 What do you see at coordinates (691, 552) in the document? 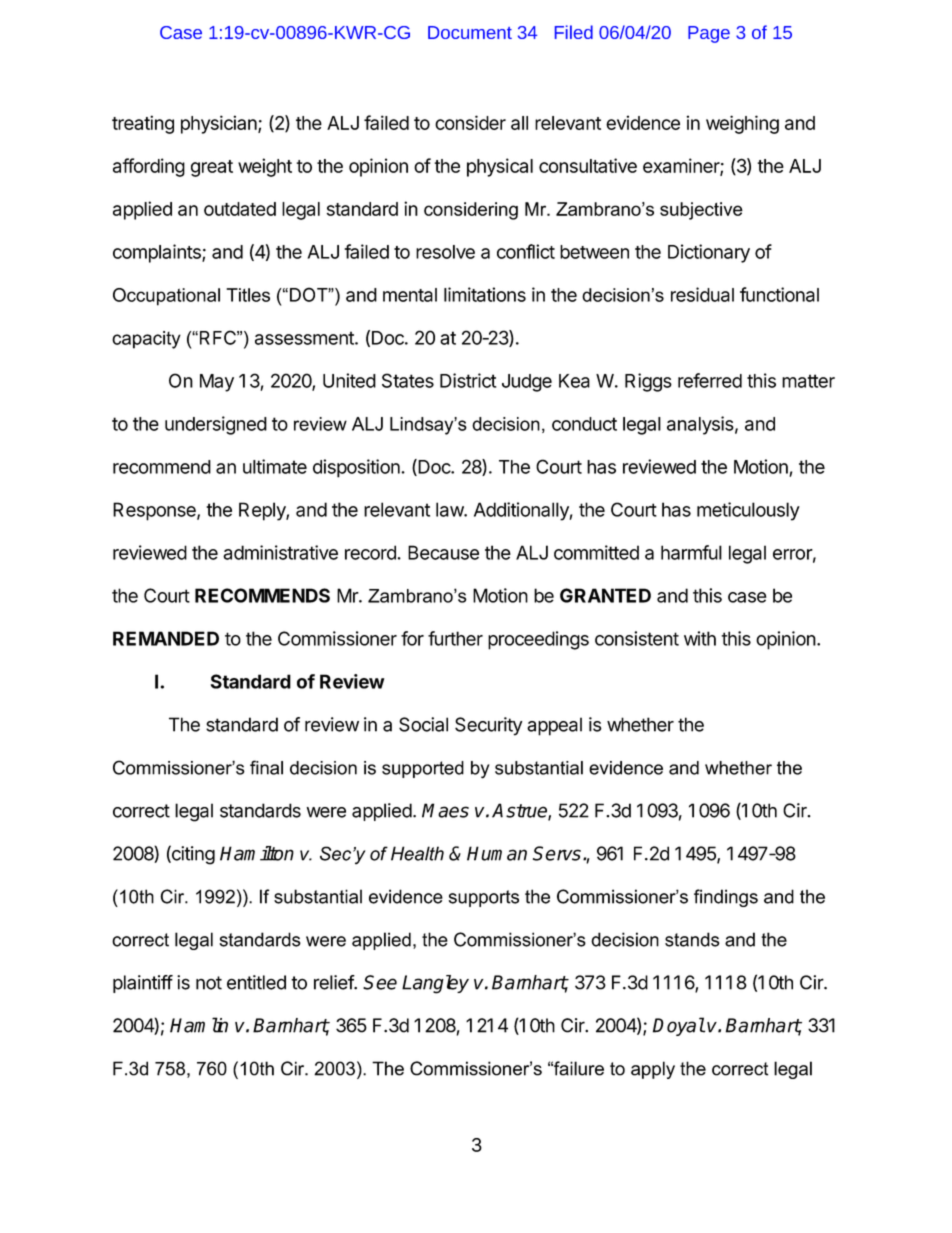
I see `harmful` at bounding box center [691, 552].
